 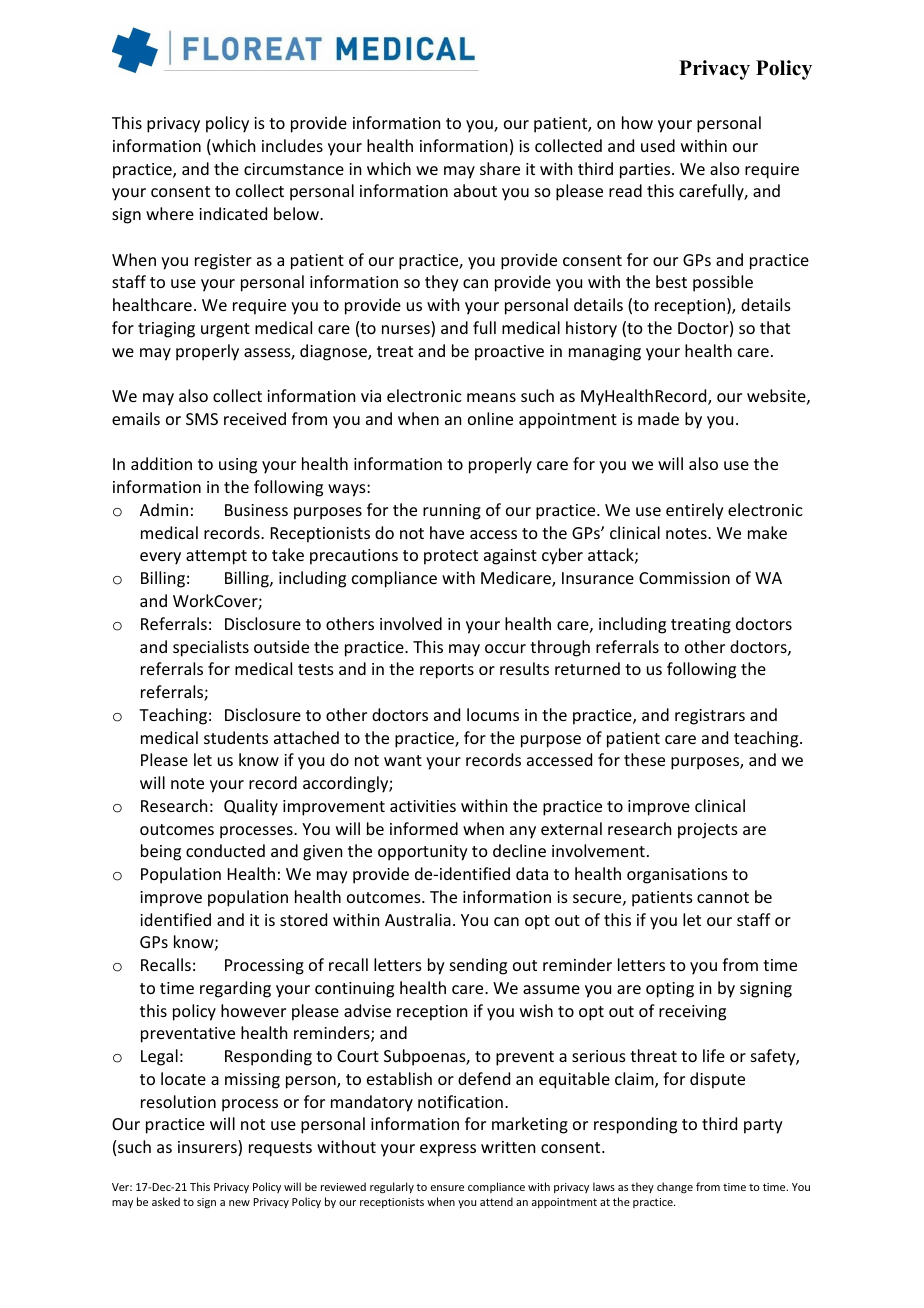 What do you see at coordinates (216, 557) in the page?
I see `attempt` at bounding box center [216, 557].
